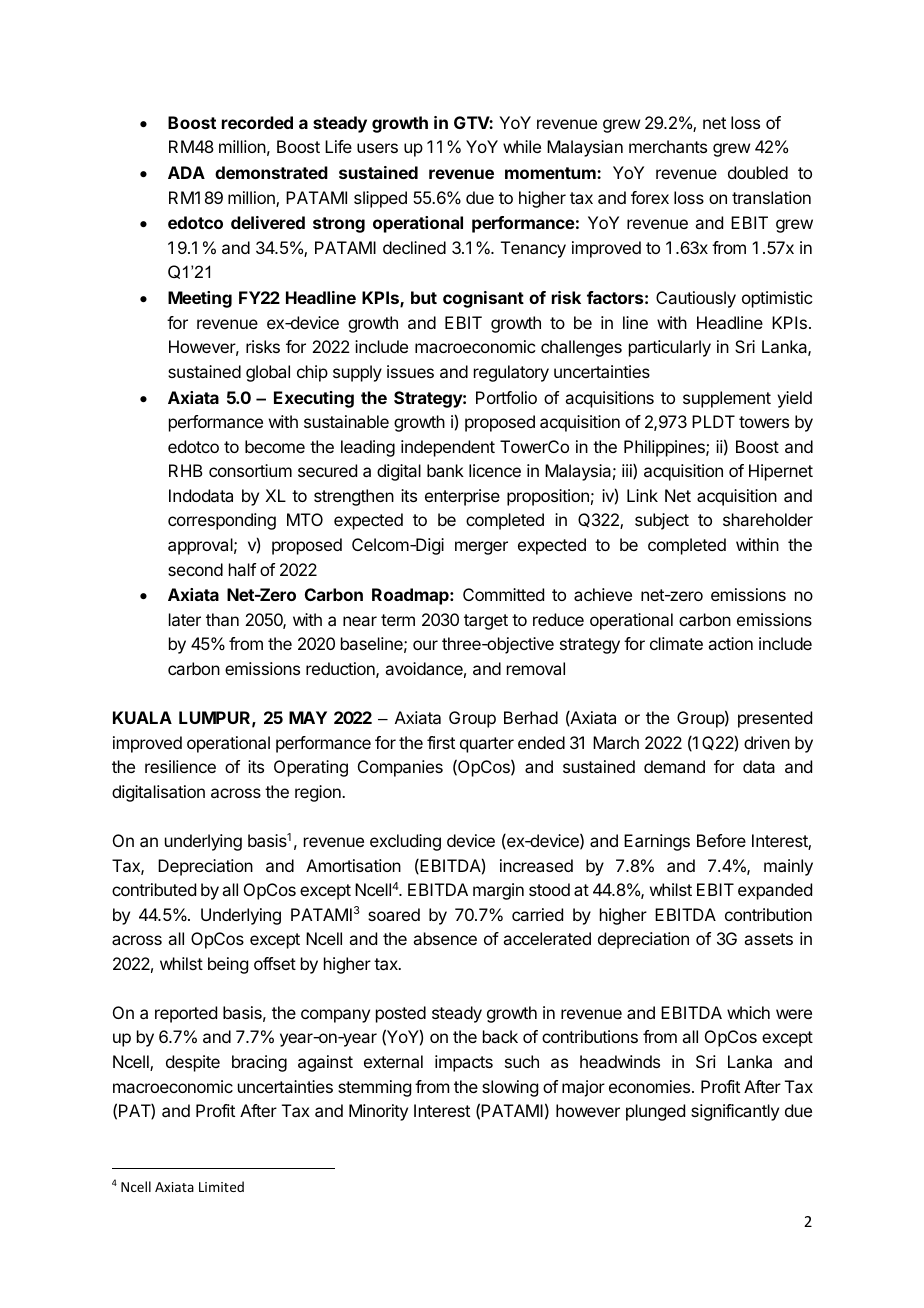  What do you see at coordinates (721, 840) in the screenshot?
I see `Before` at bounding box center [721, 840].
